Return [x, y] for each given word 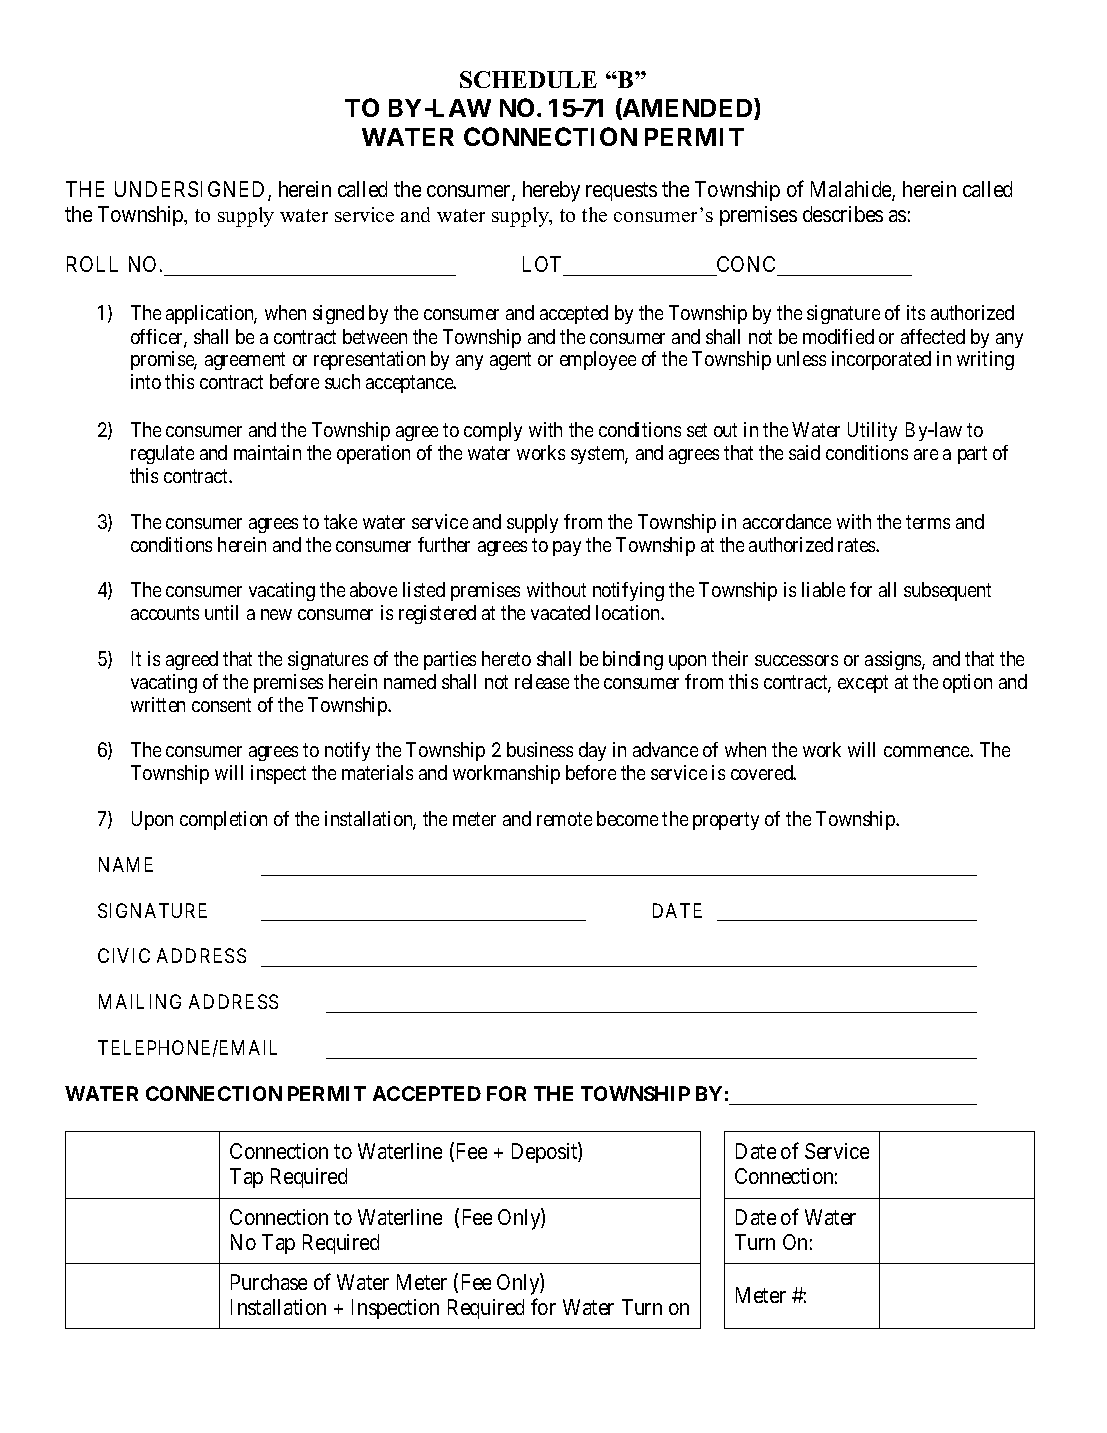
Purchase [269, 1282]
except [863, 684]
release [542, 681]
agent [510, 361]
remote [564, 819]
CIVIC [124, 955]
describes [843, 214]
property [726, 821]
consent [221, 705]
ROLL [92, 264]
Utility [872, 431]
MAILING [140, 1001]
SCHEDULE [528, 79]
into [146, 381]
